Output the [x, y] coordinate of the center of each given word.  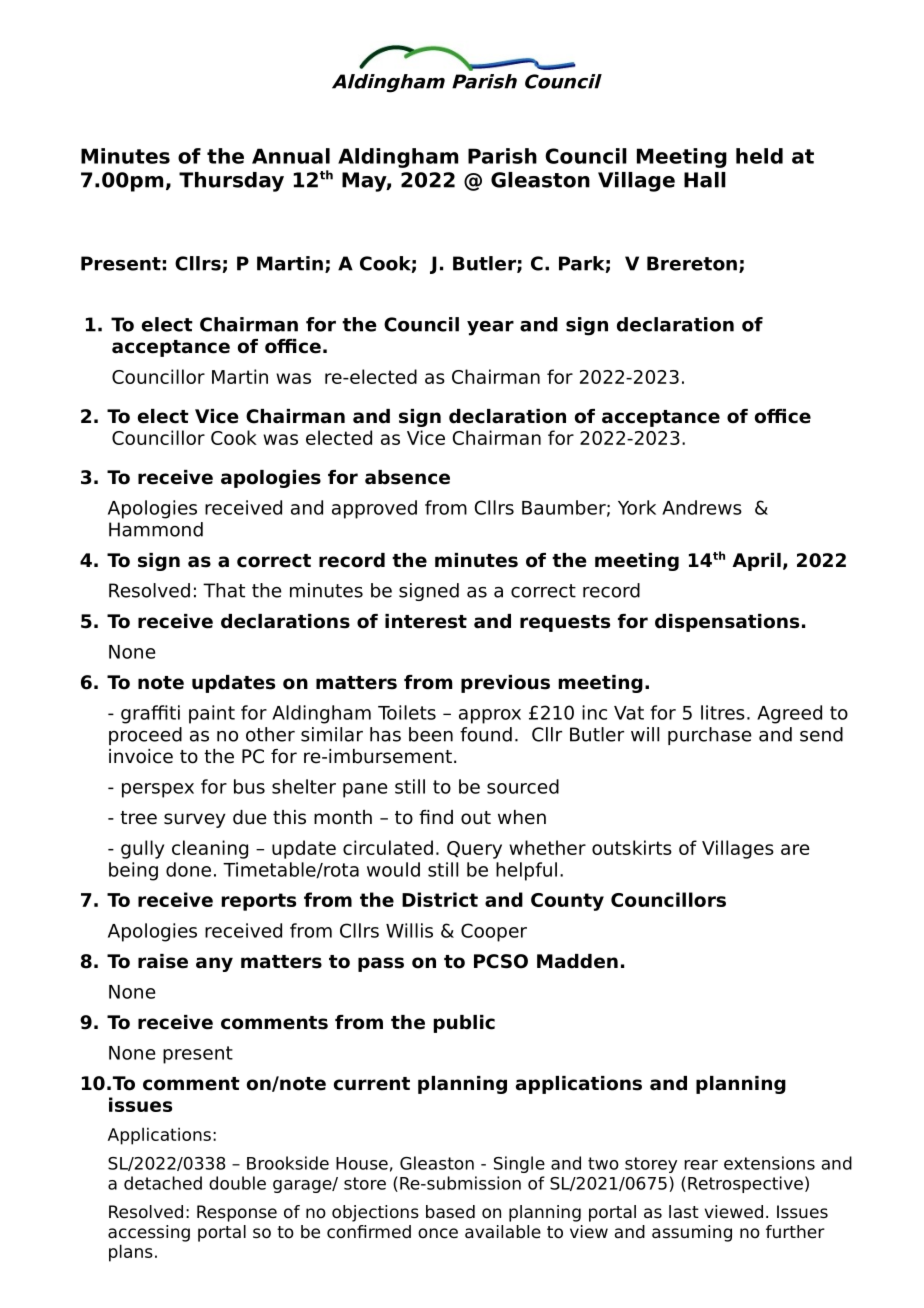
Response [237, 1213]
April [756, 562]
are [795, 849]
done [188, 869]
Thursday [231, 182]
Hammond [156, 529]
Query [474, 850]
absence [407, 477]
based [450, 1212]
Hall [705, 180]
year [490, 328]
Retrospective [745, 1184]
